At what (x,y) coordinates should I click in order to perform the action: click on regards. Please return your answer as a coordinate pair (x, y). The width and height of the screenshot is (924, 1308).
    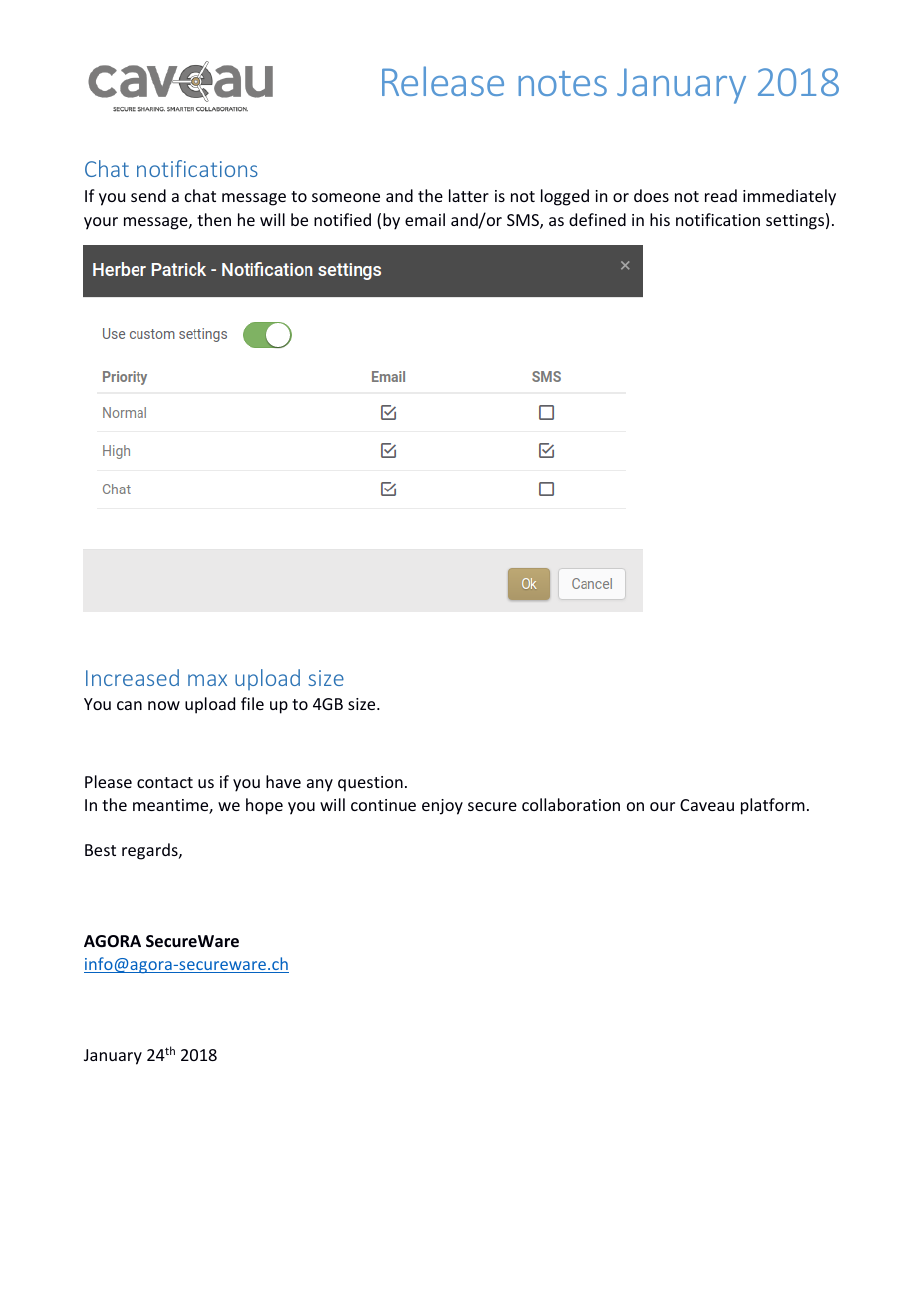
    Looking at the image, I should click on (151, 851).
